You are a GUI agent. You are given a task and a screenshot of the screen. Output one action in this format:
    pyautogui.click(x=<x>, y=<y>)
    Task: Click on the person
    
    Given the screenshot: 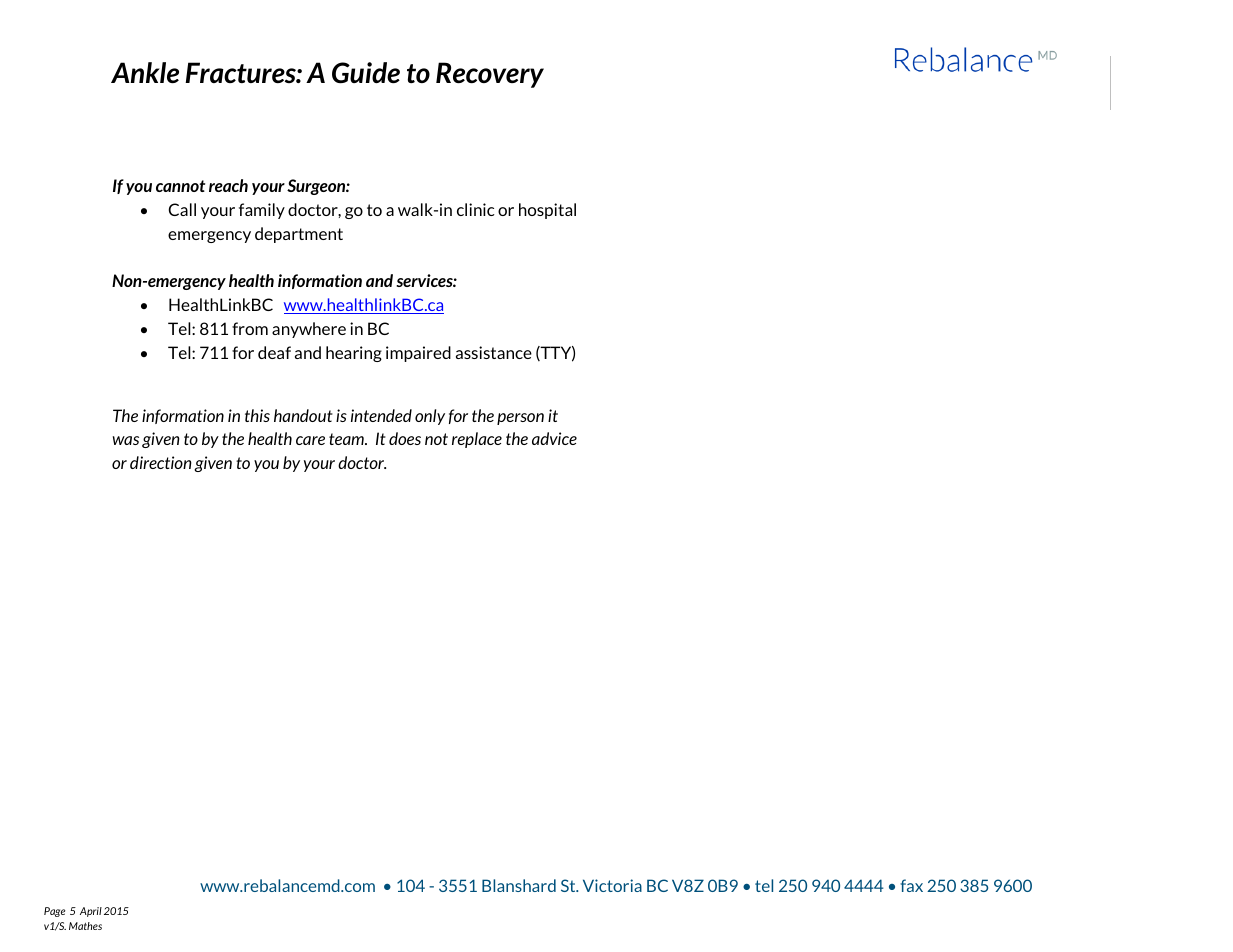 What is the action you would take?
    pyautogui.click(x=520, y=419)
